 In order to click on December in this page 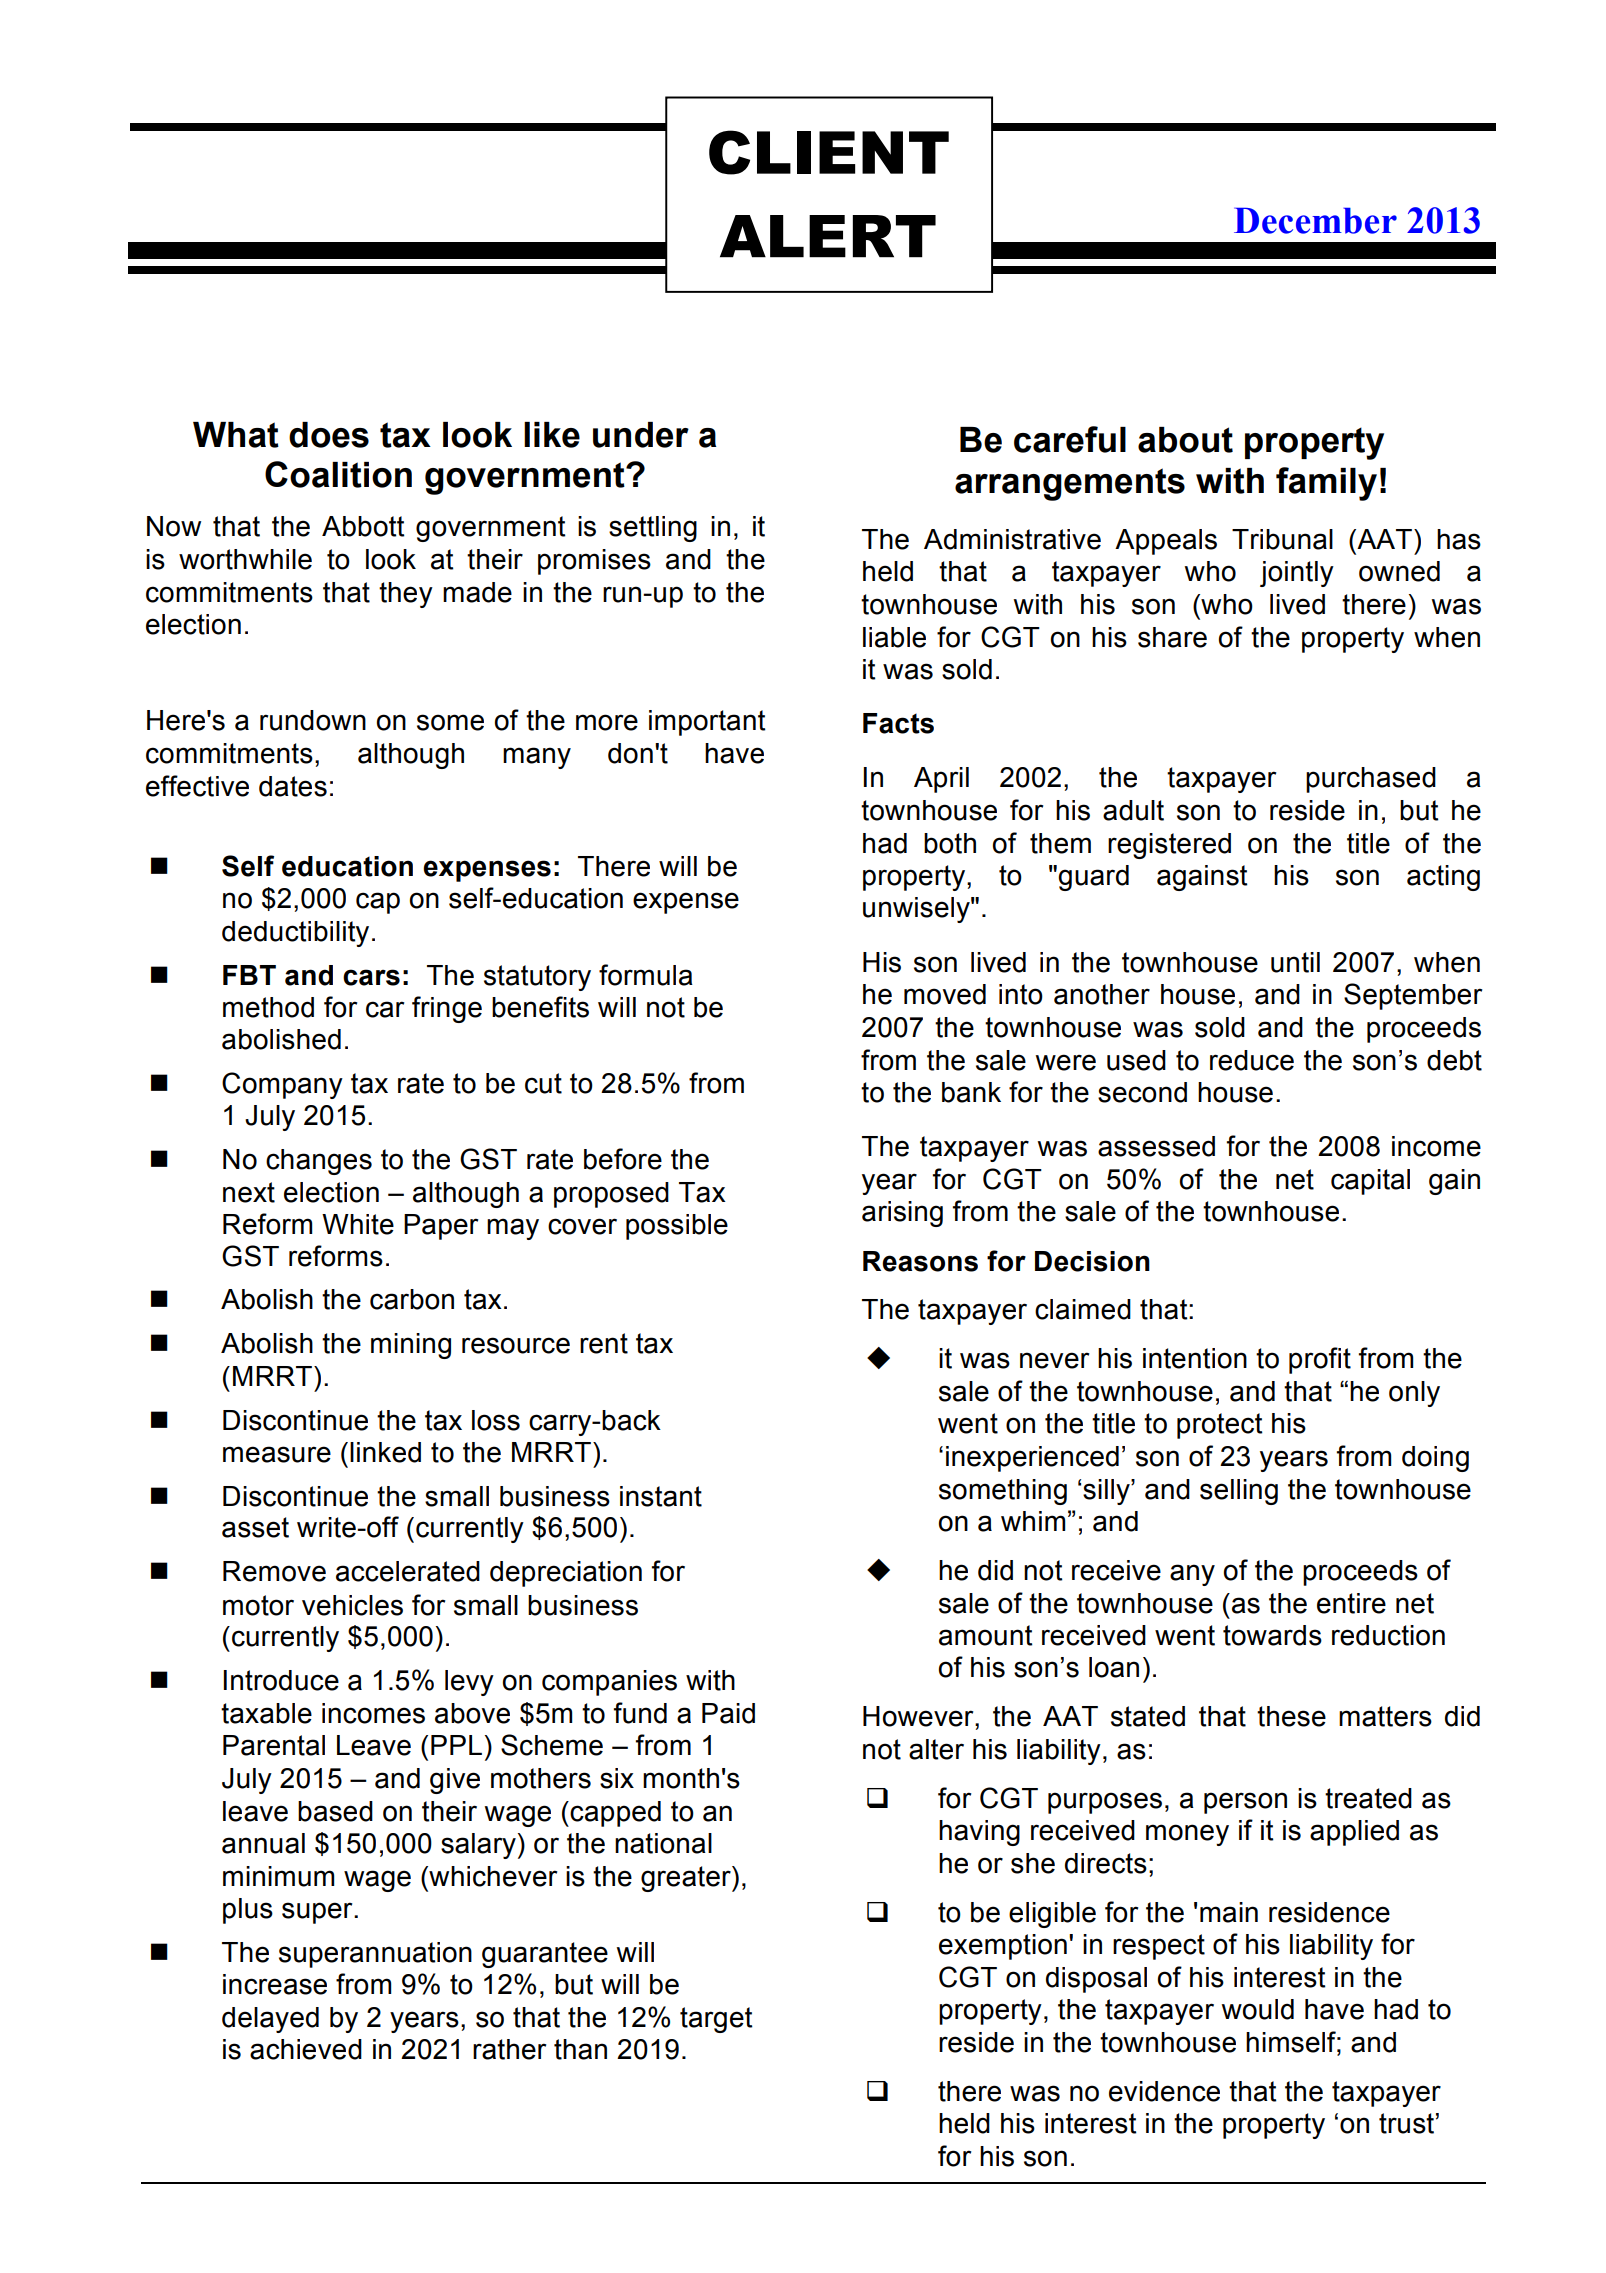, I will do `click(1315, 220)`.
